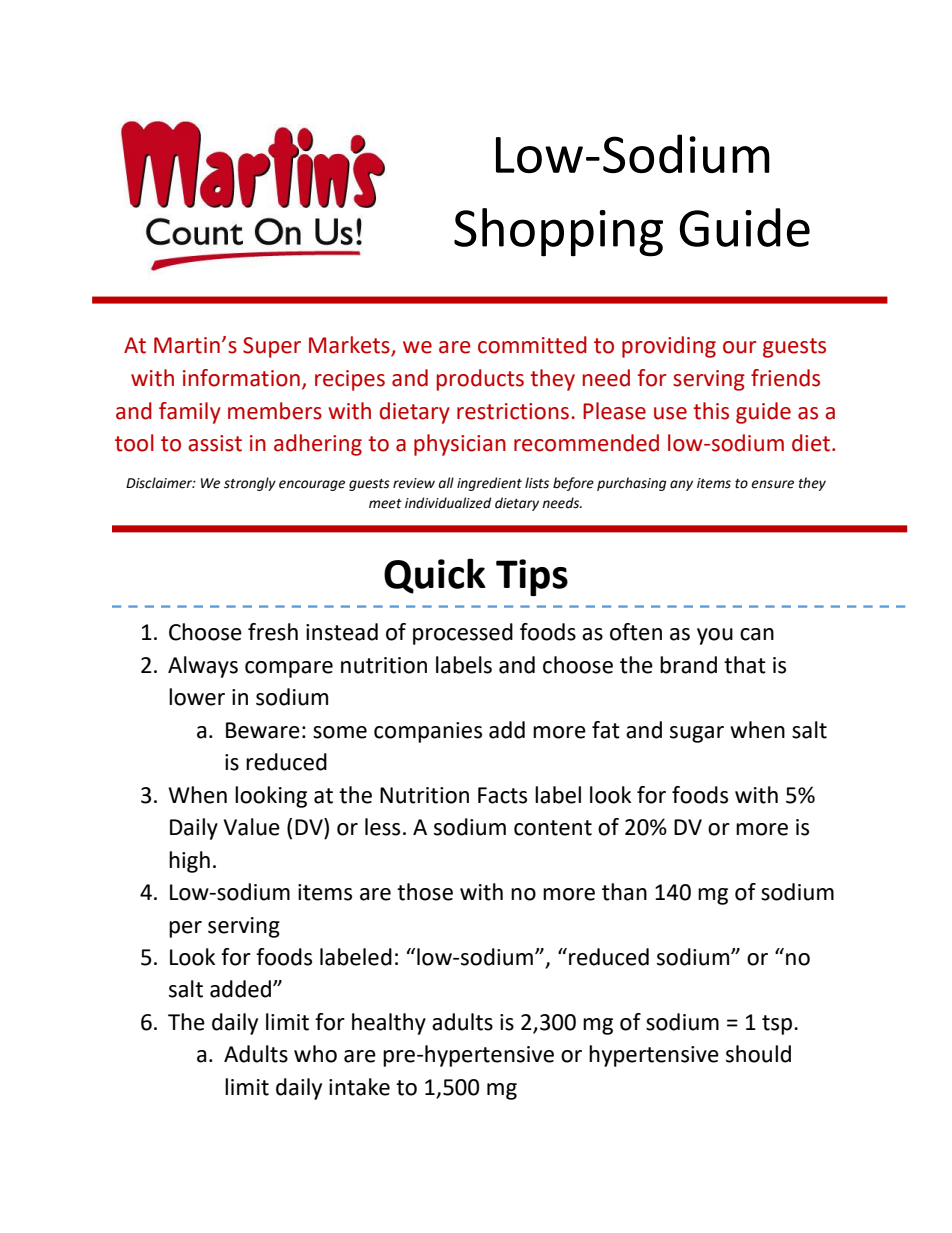  What do you see at coordinates (463, 634) in the image?
I see `processed` at bounding box center [463, 634].
